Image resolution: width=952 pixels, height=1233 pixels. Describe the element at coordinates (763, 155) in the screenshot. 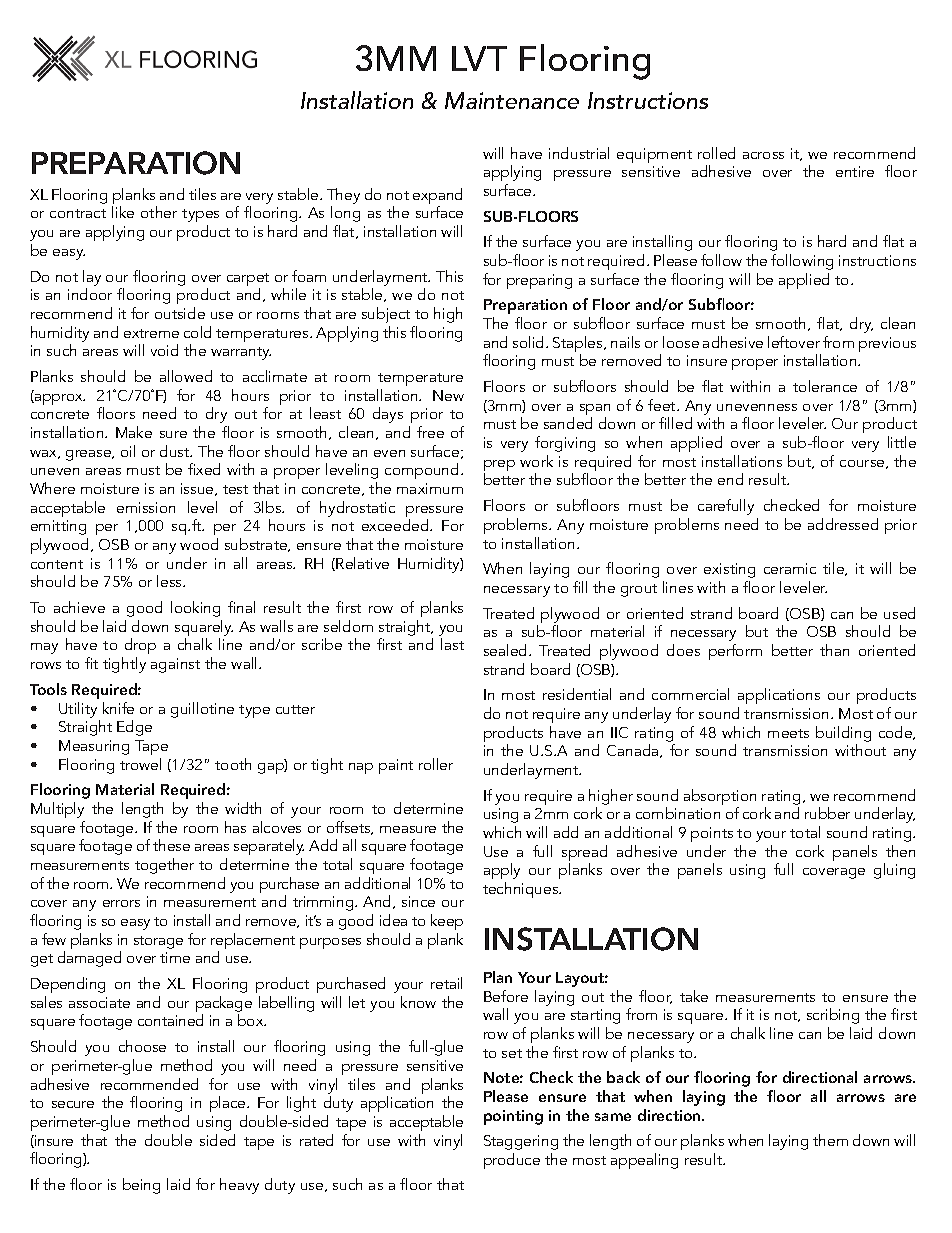

I see `across` at that location.
